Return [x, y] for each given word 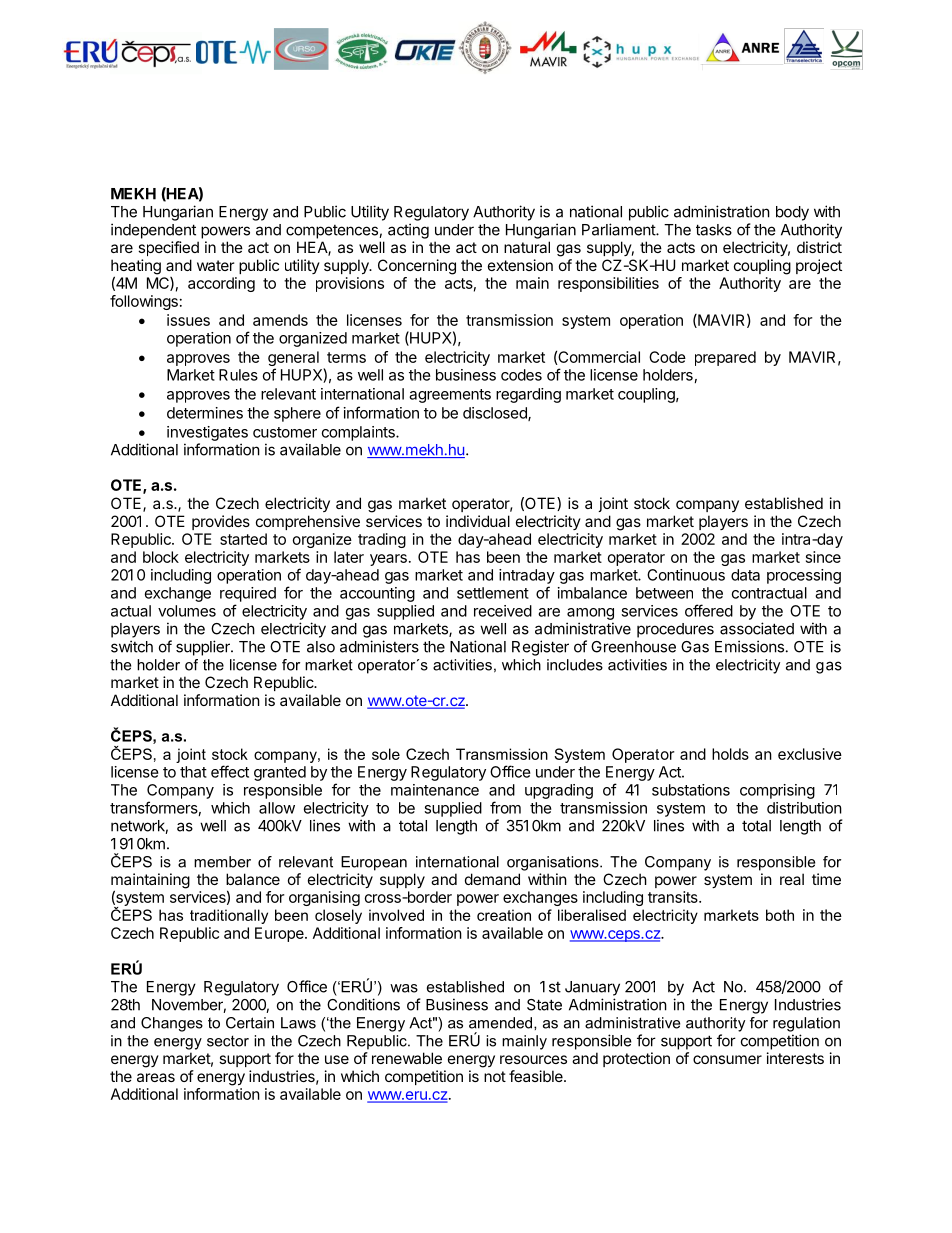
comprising [777, 791]
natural [527, 247]
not [495, 1076]
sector [228, 1041]
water [215, 265]
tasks [714, 230]
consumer [727, 1059]
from [505, 807]
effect [230, 771]
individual [478, 521]
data [745, 575]
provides [221, 522]
